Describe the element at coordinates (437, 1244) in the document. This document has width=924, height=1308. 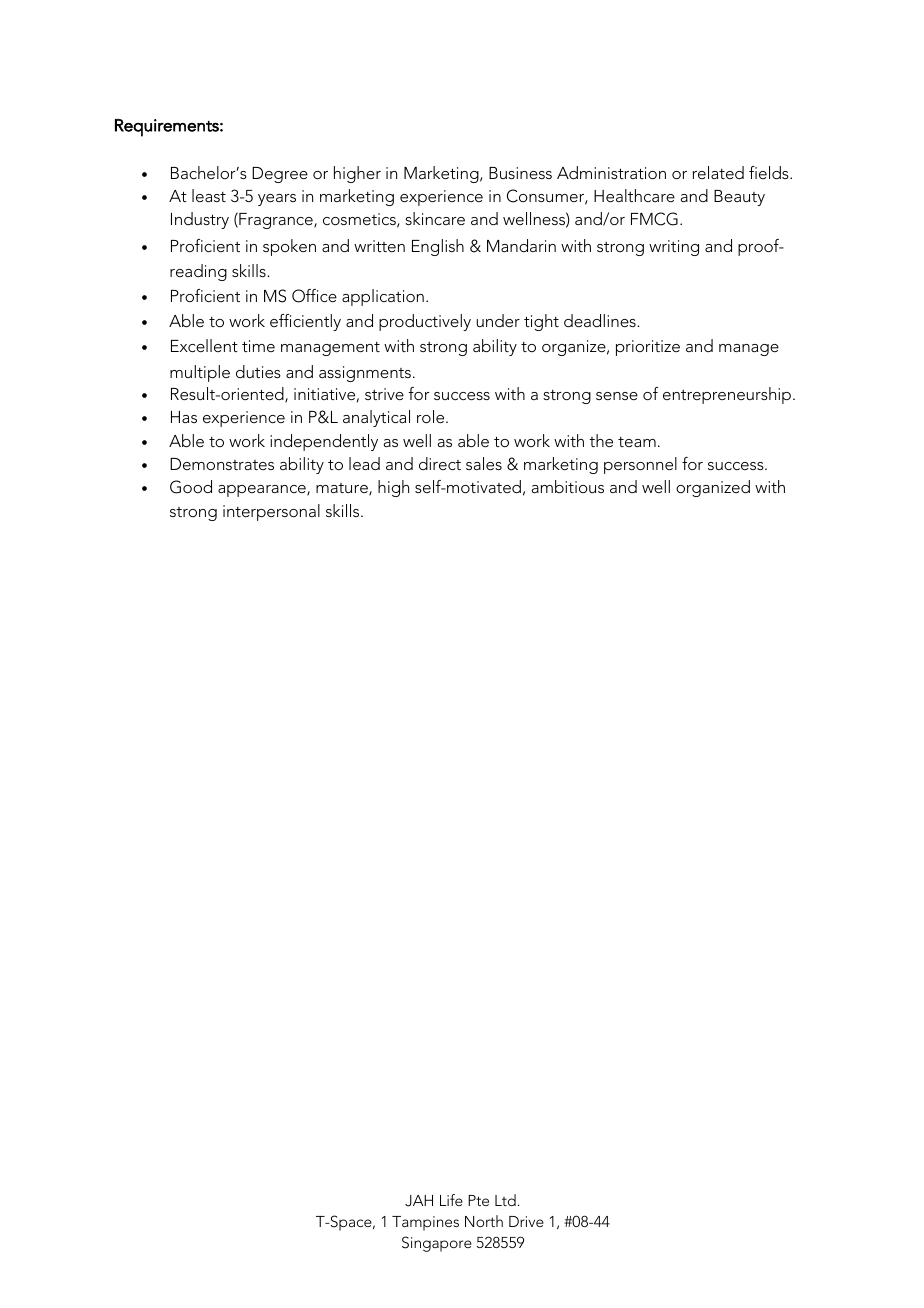
I see `Singapore` at that location.
